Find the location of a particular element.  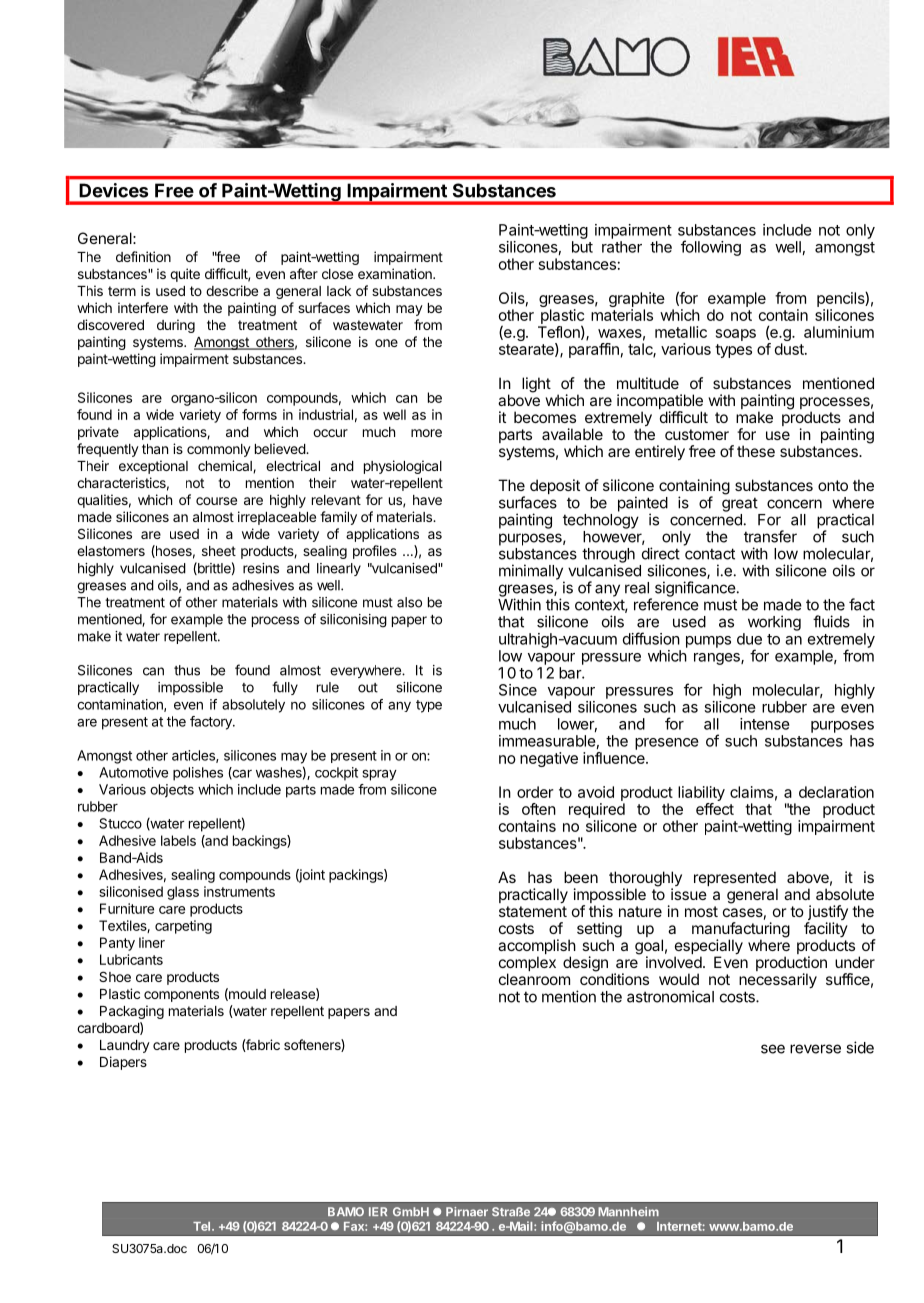

IER is located at coordinates (378, 1211).
